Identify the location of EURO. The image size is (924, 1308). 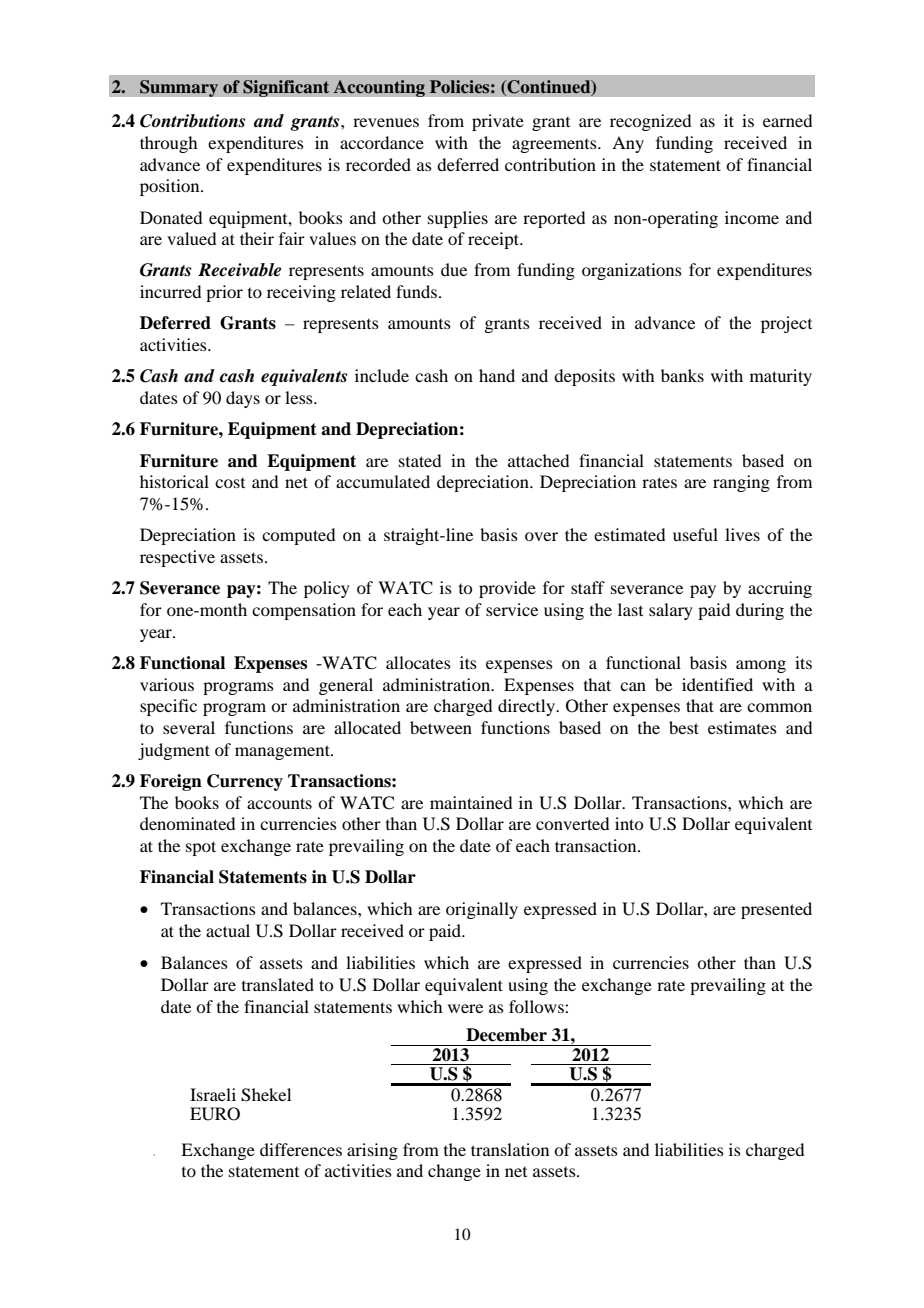
(215, 1114).
